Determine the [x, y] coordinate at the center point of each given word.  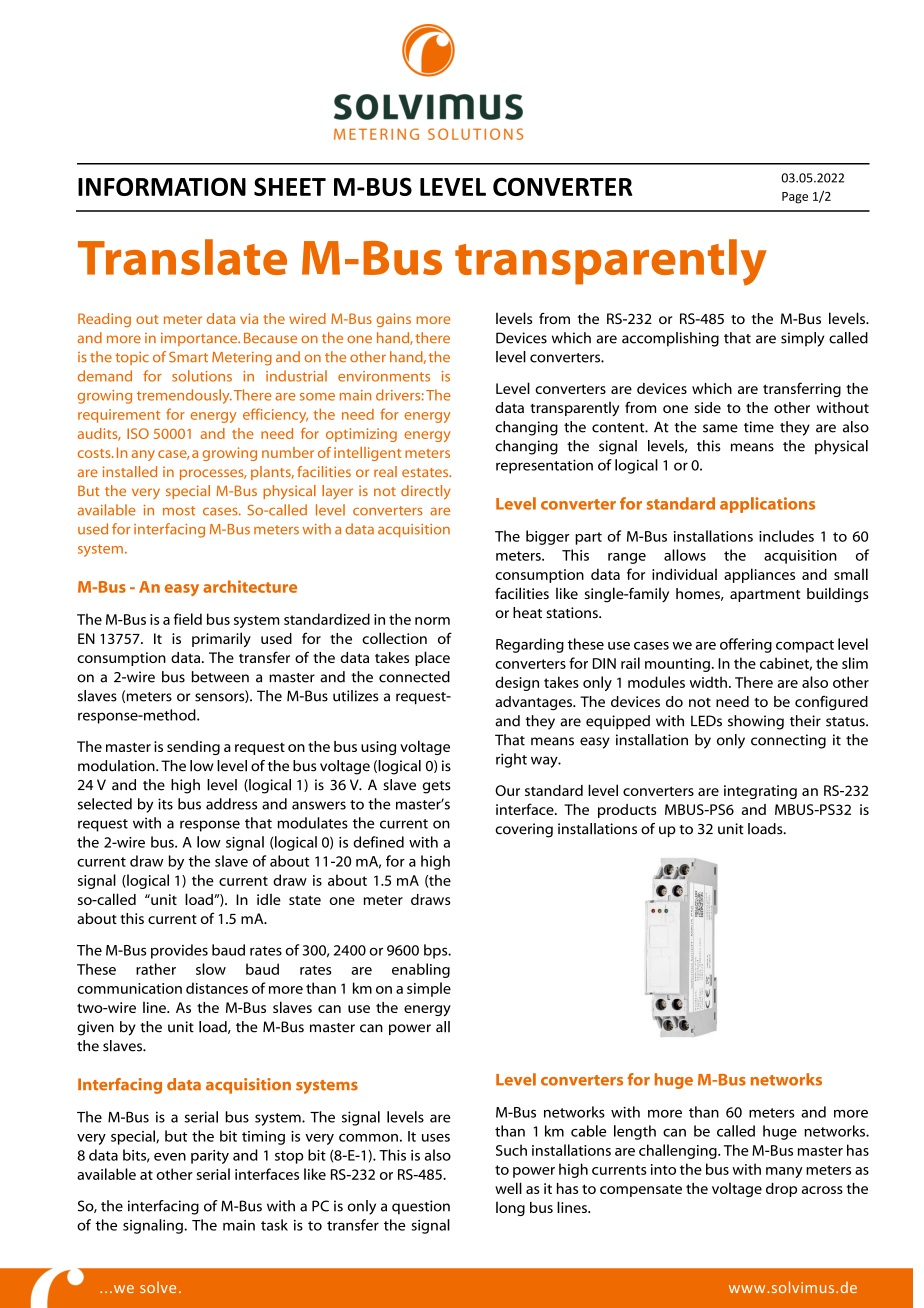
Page [795, 198]
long [510, 1209]
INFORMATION [162, 186]
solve [158, 1287]
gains [394, 320]
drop [781, 1190]
